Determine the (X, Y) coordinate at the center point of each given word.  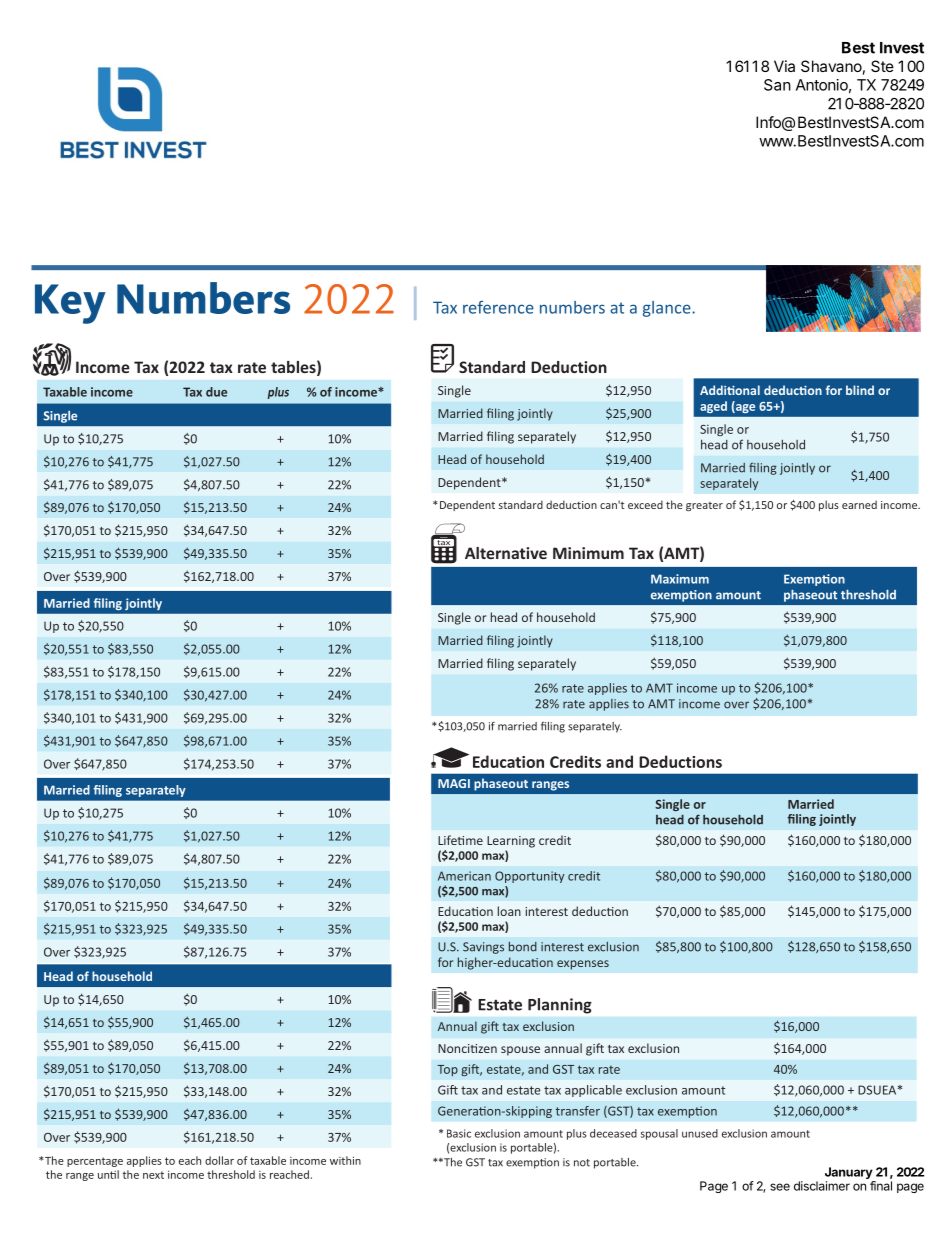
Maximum (680, 579)
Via (784, 66)
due (216, 392)
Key (70, 304)
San (777, 85)
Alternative (506, 553)
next (153, 1175)
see (780, 1187)
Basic (459, 1133)
